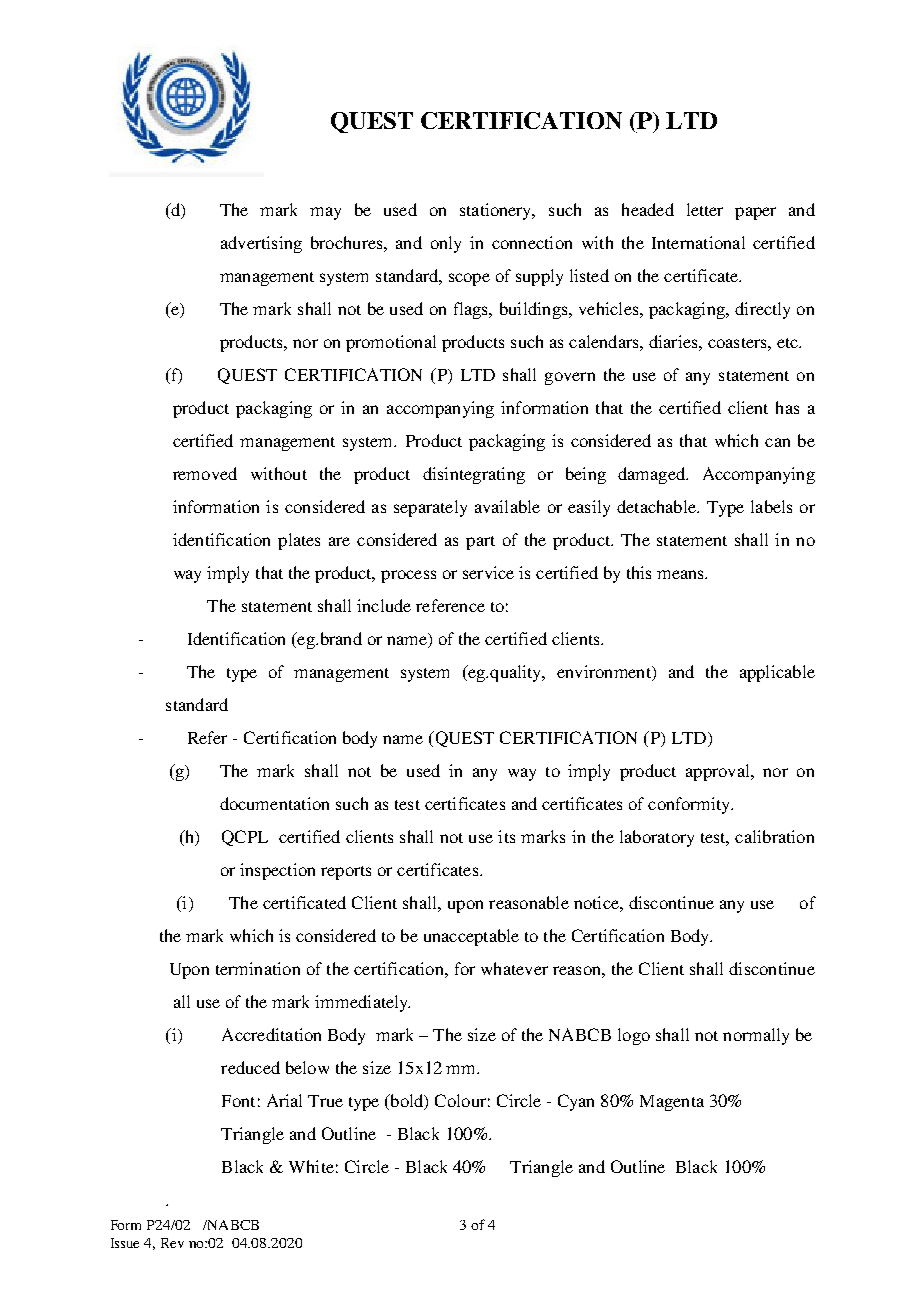  What do you see at coordinates (506, 836) in the page?
I see `its` at bounding box center [506, 836].
